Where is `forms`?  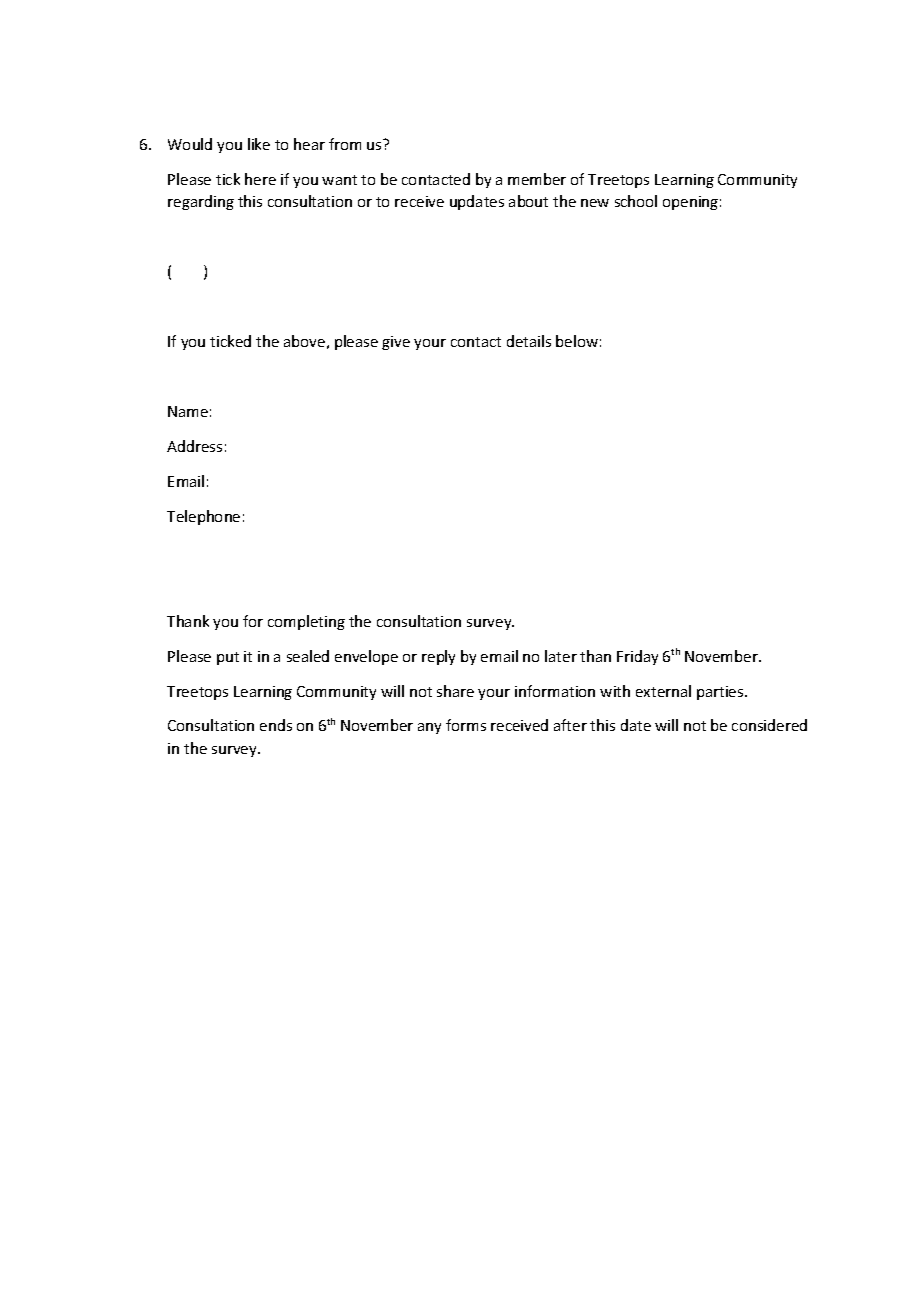
forms is located at coordinates (466, 725).
